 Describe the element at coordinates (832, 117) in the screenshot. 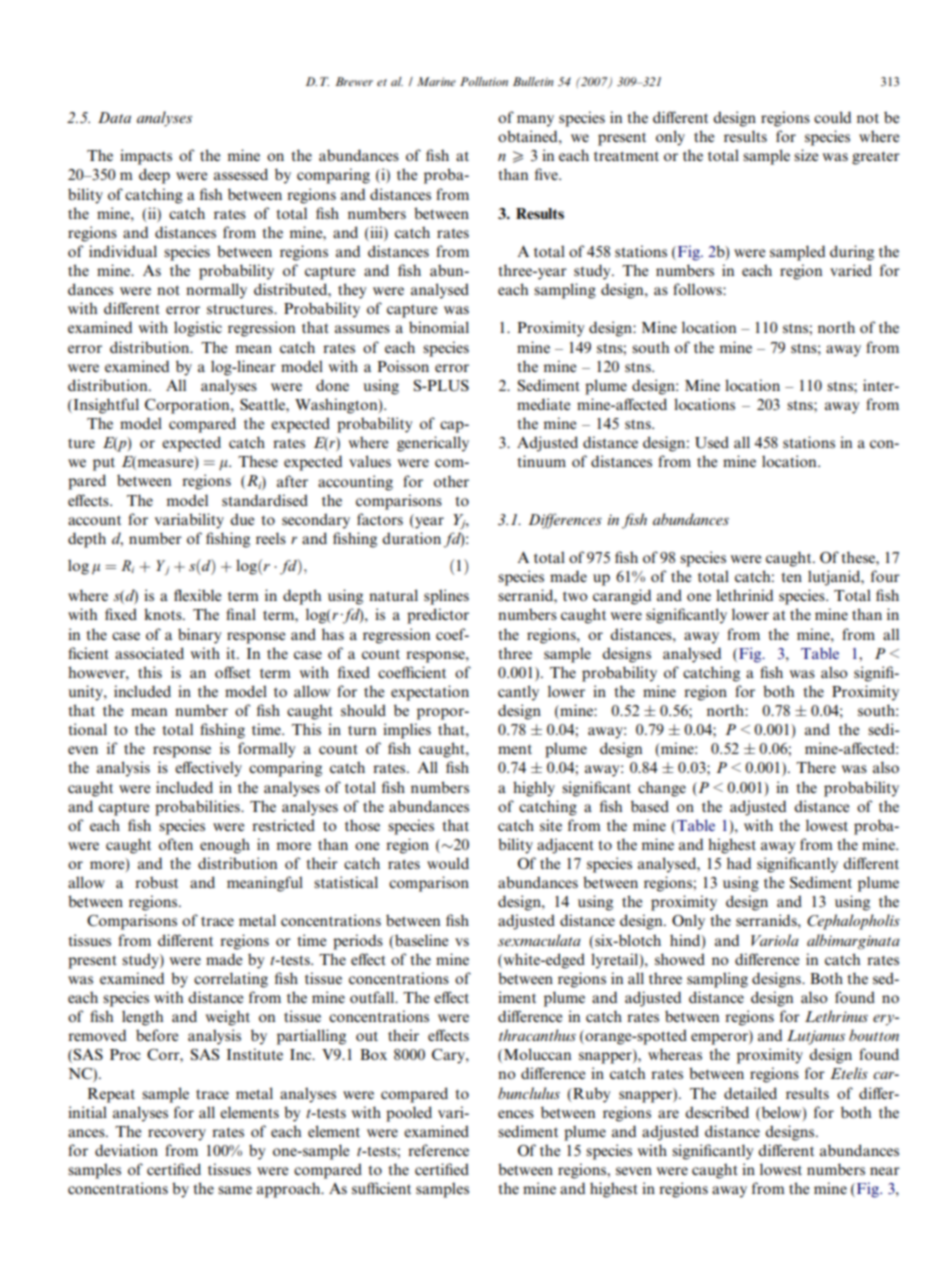

I see `could` at that location.
